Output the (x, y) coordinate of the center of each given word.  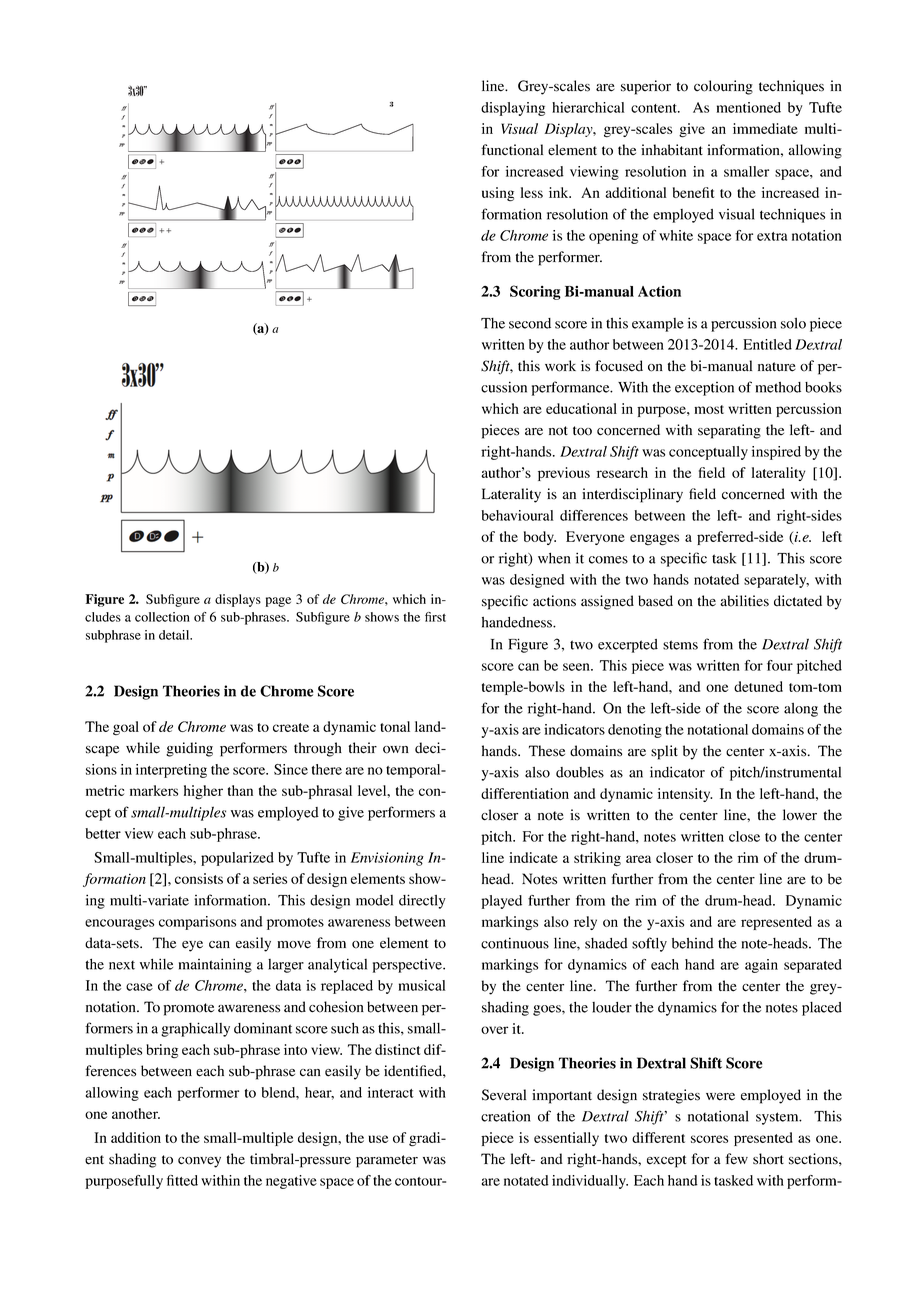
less (531, 192)
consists (199, 878)
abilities (744, 601)
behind (693, 943)
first (435, 617)
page (278, 602)
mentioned (748, 107)
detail (175, 635)
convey (199, 1162)
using (498, 194)
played (501, 902)
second (530, 323)
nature (777, 367)
